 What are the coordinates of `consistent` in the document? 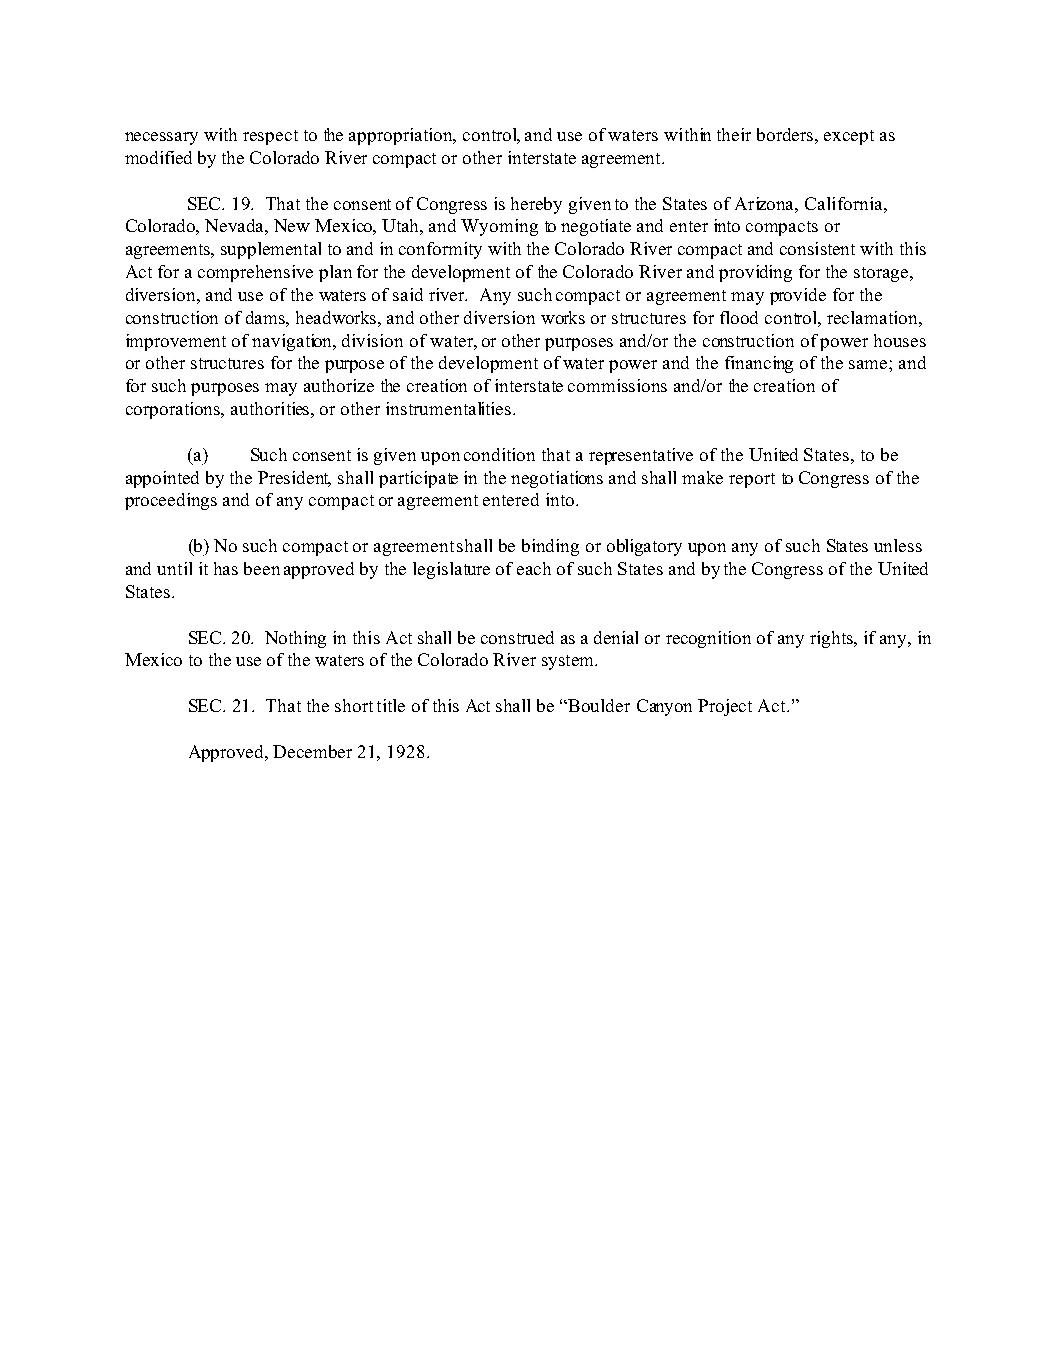 It's located at (817, 248).
